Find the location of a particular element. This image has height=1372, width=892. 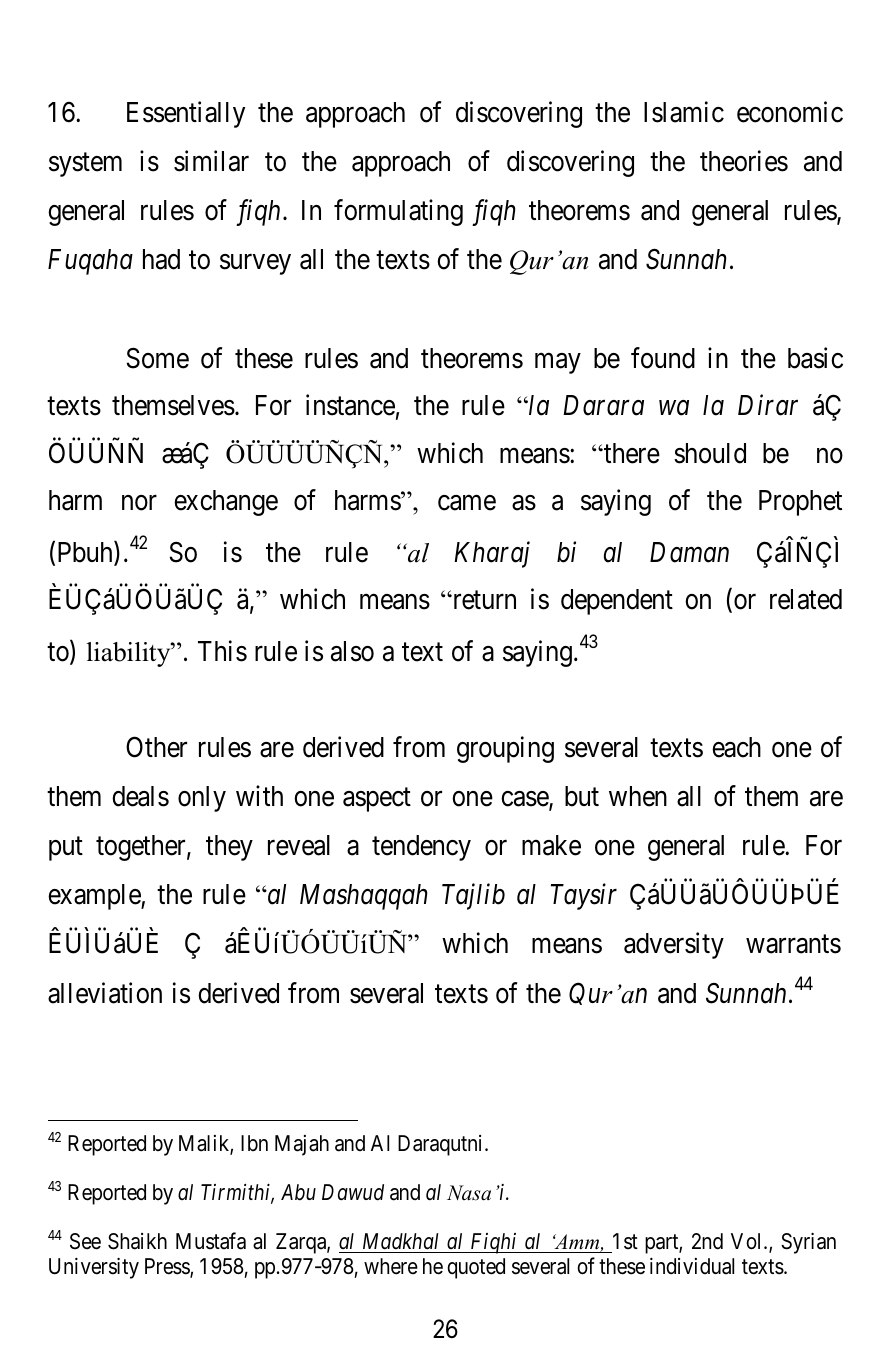

Essentially is located at coordinates (186, 114).
